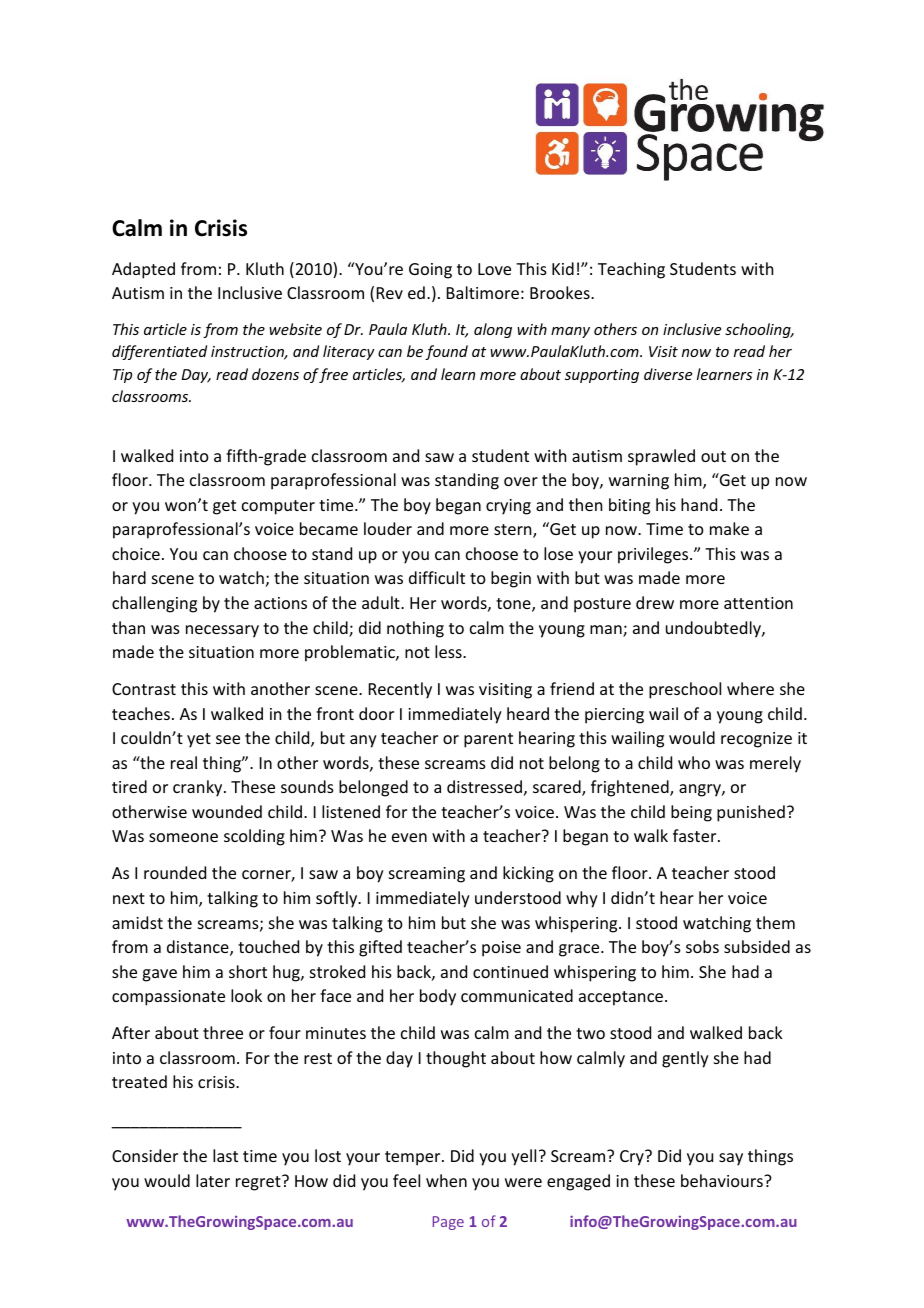  What do you see at coordinates (143, 270) in the page?
I see `Adapted` at bounding box center [143, 270].
